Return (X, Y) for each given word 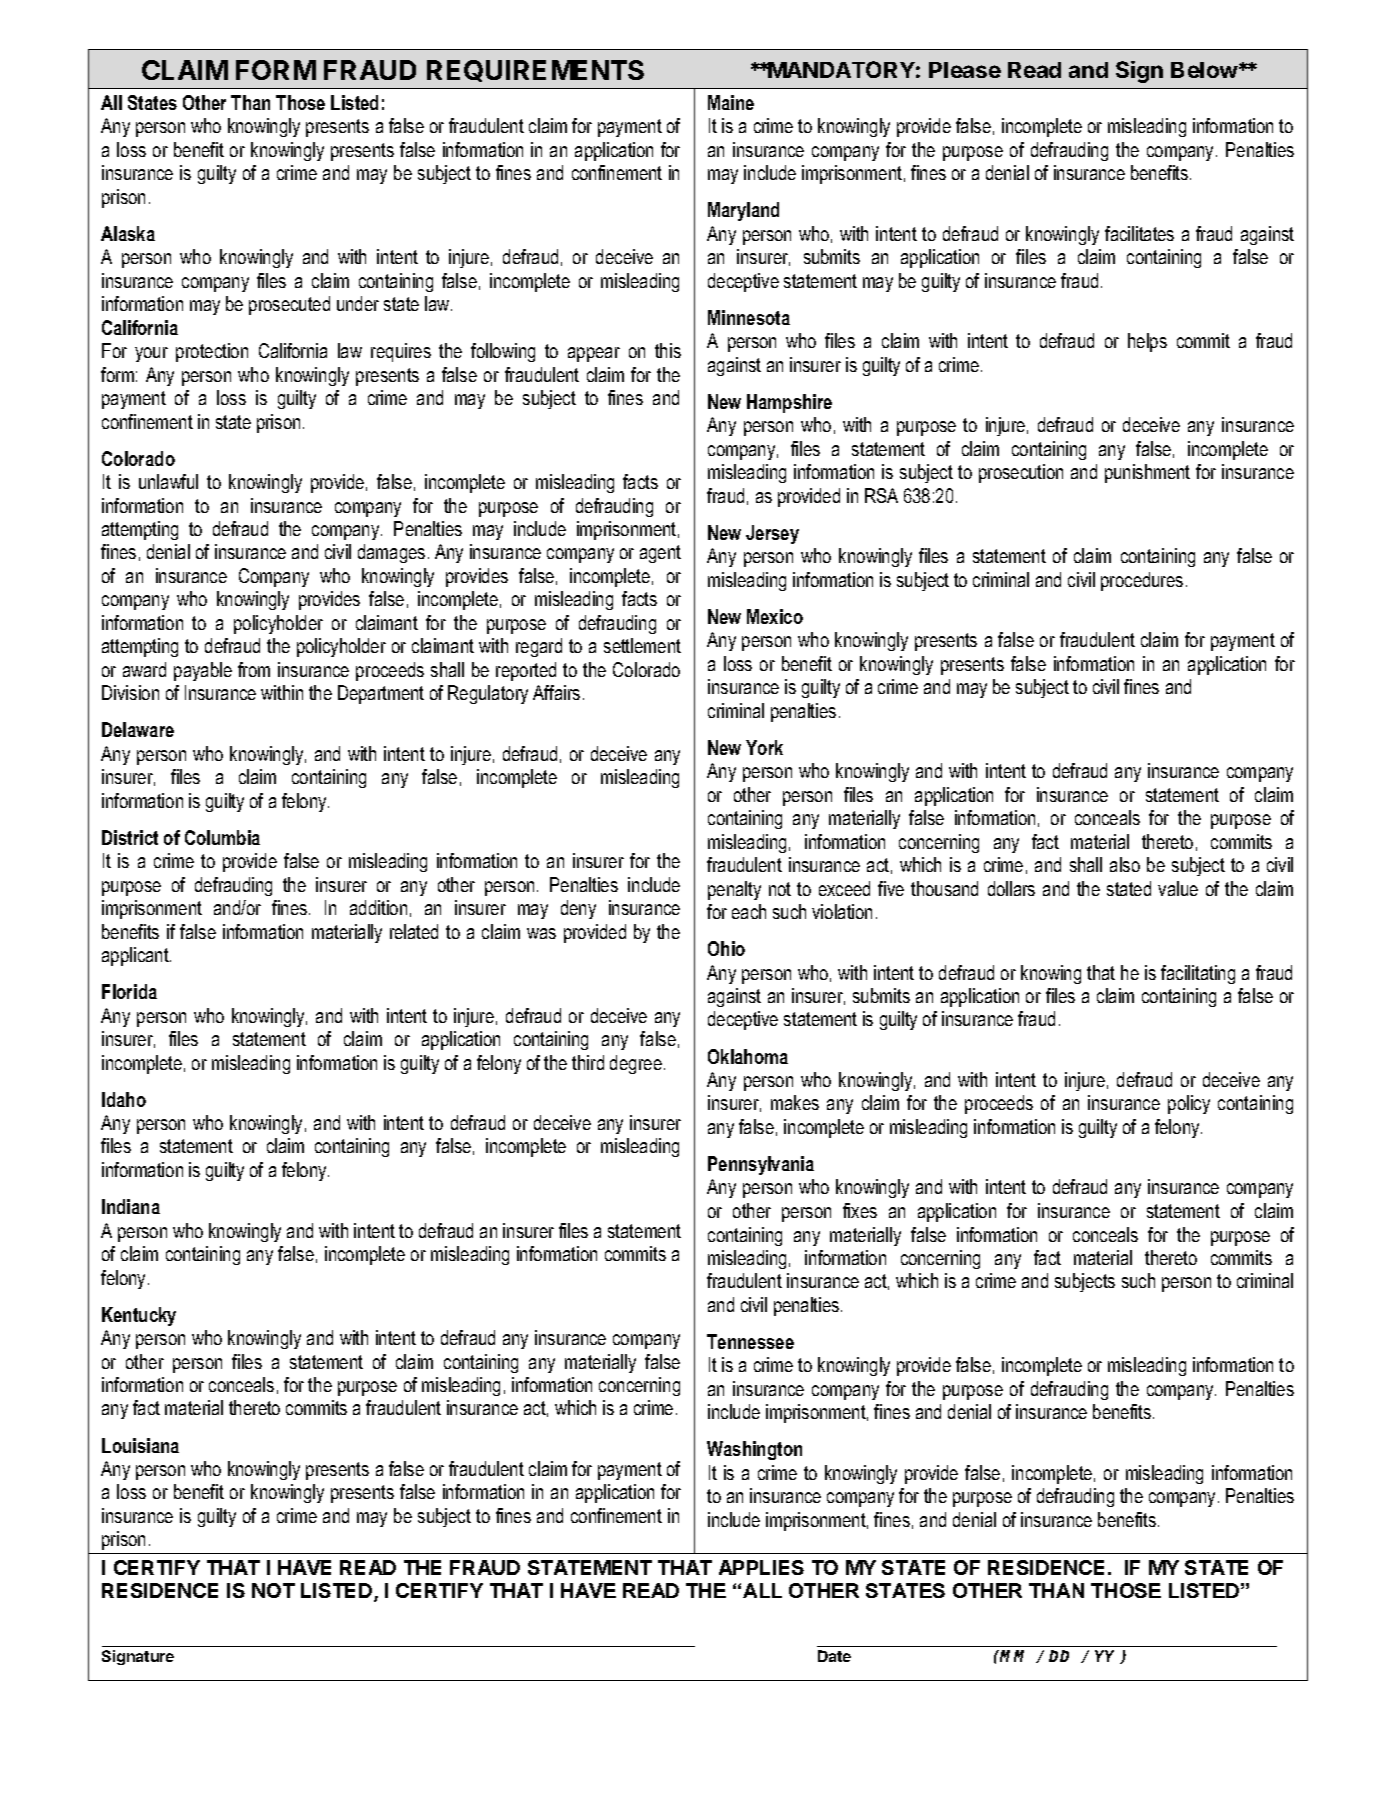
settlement (642, 645)
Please (965, 70)
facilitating (1198, 974)
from (254, 669)
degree (636, 1064)
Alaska (128, 233)
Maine (731, 102)
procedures (1142, 581)
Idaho (124, 1099)
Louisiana (140, 1445)
